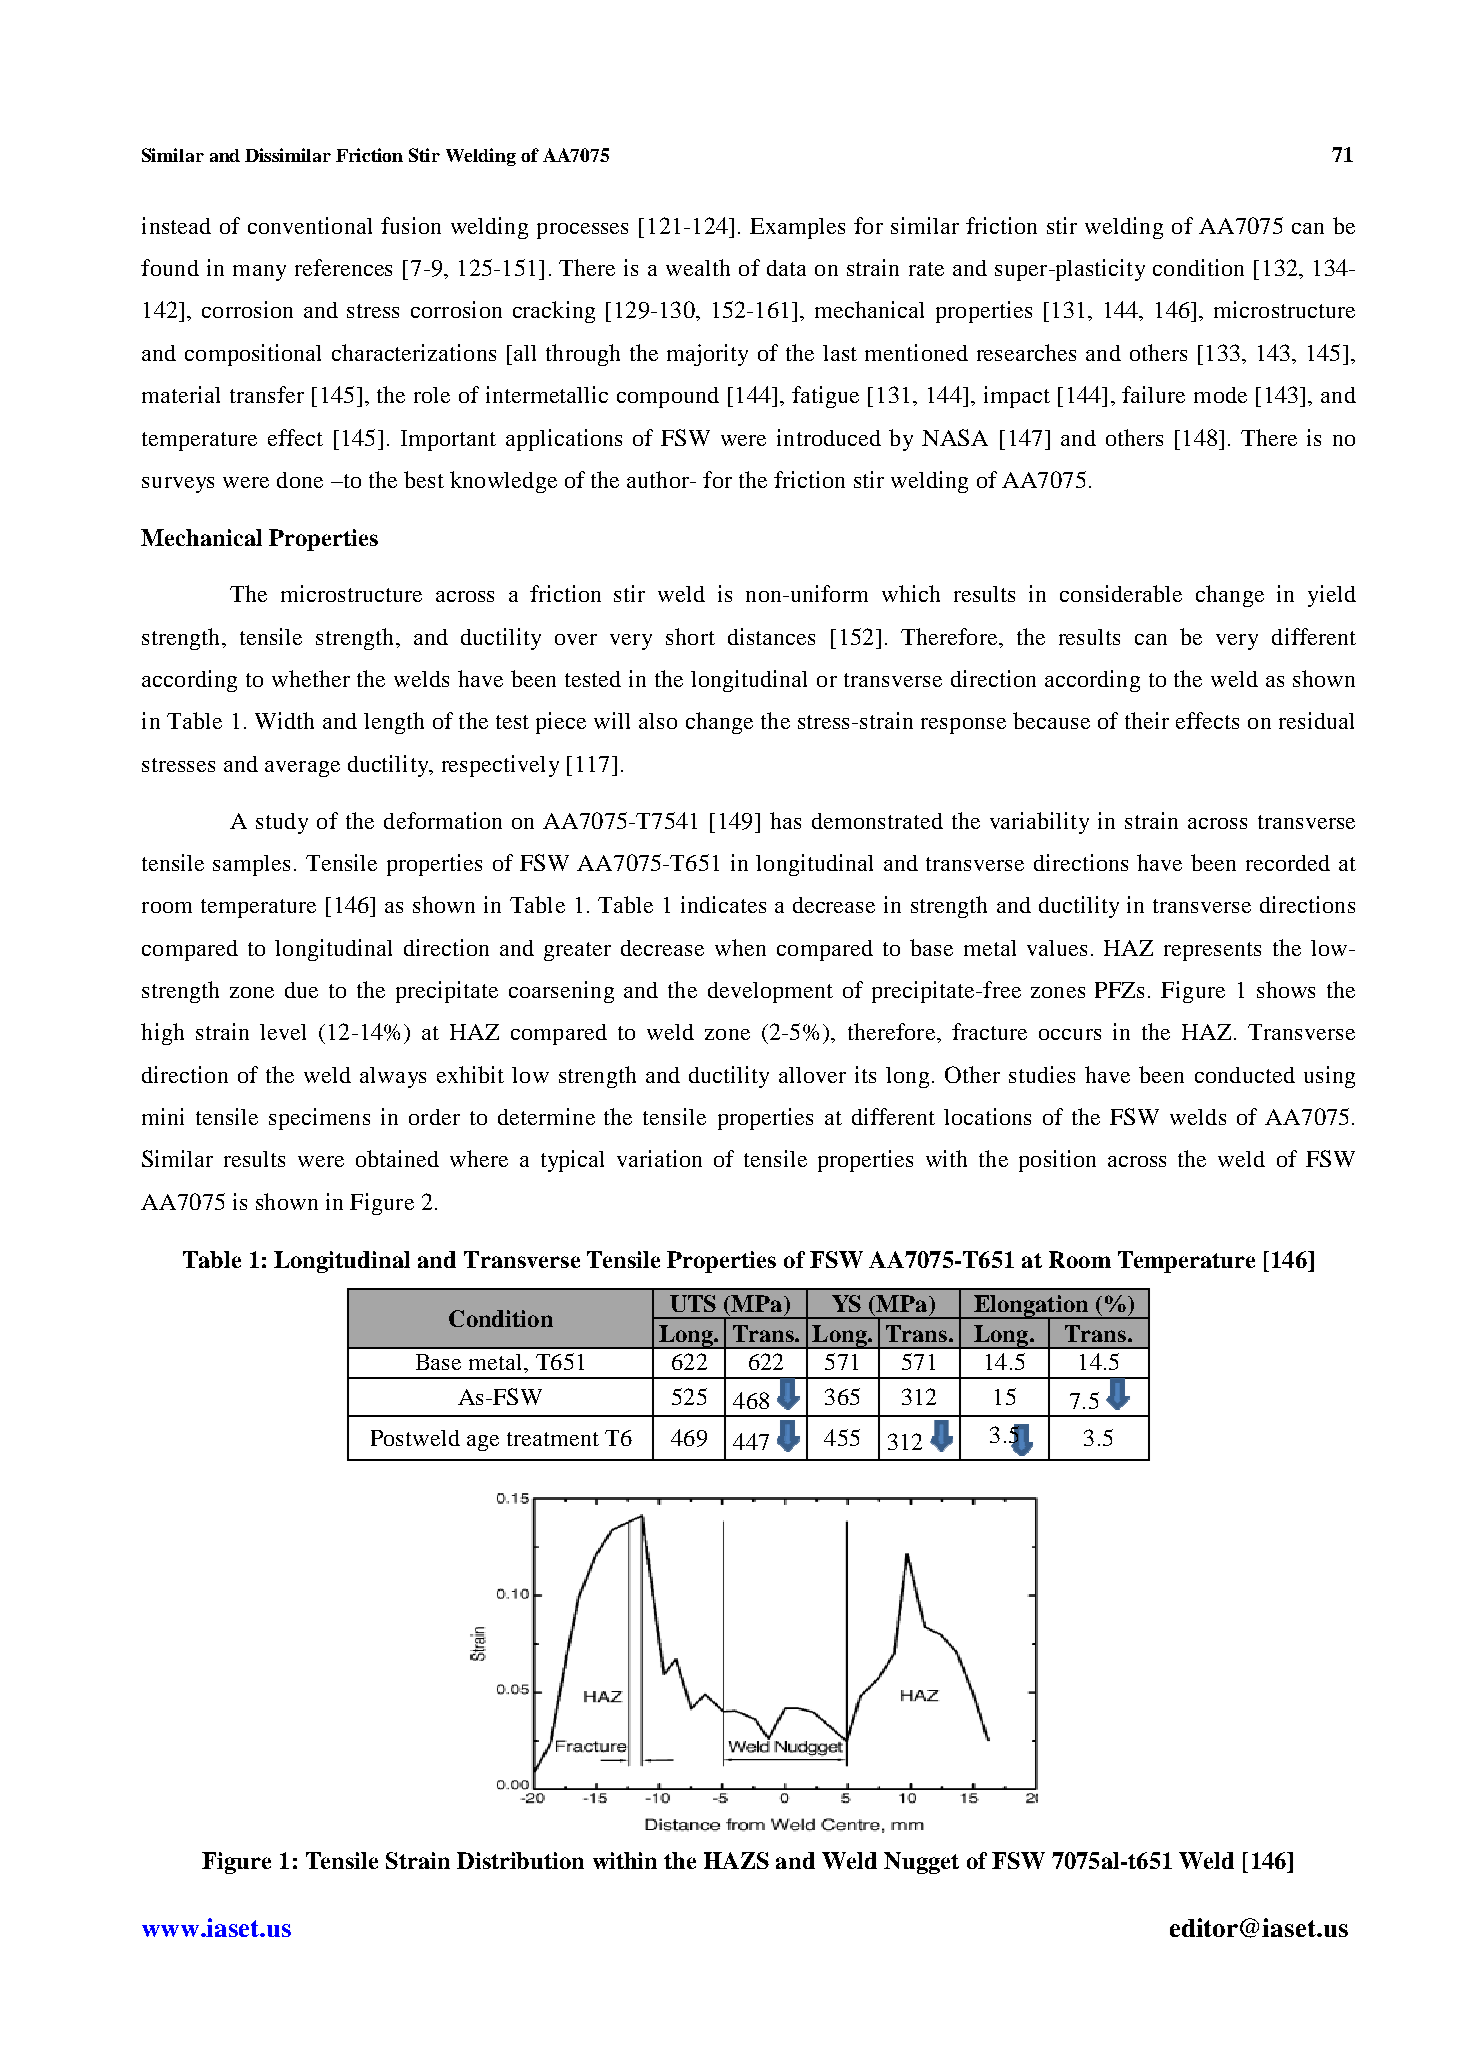 The width and height of the screenshot is (1461, 2067). I want to click on Nugget, so click(921, 1863).
